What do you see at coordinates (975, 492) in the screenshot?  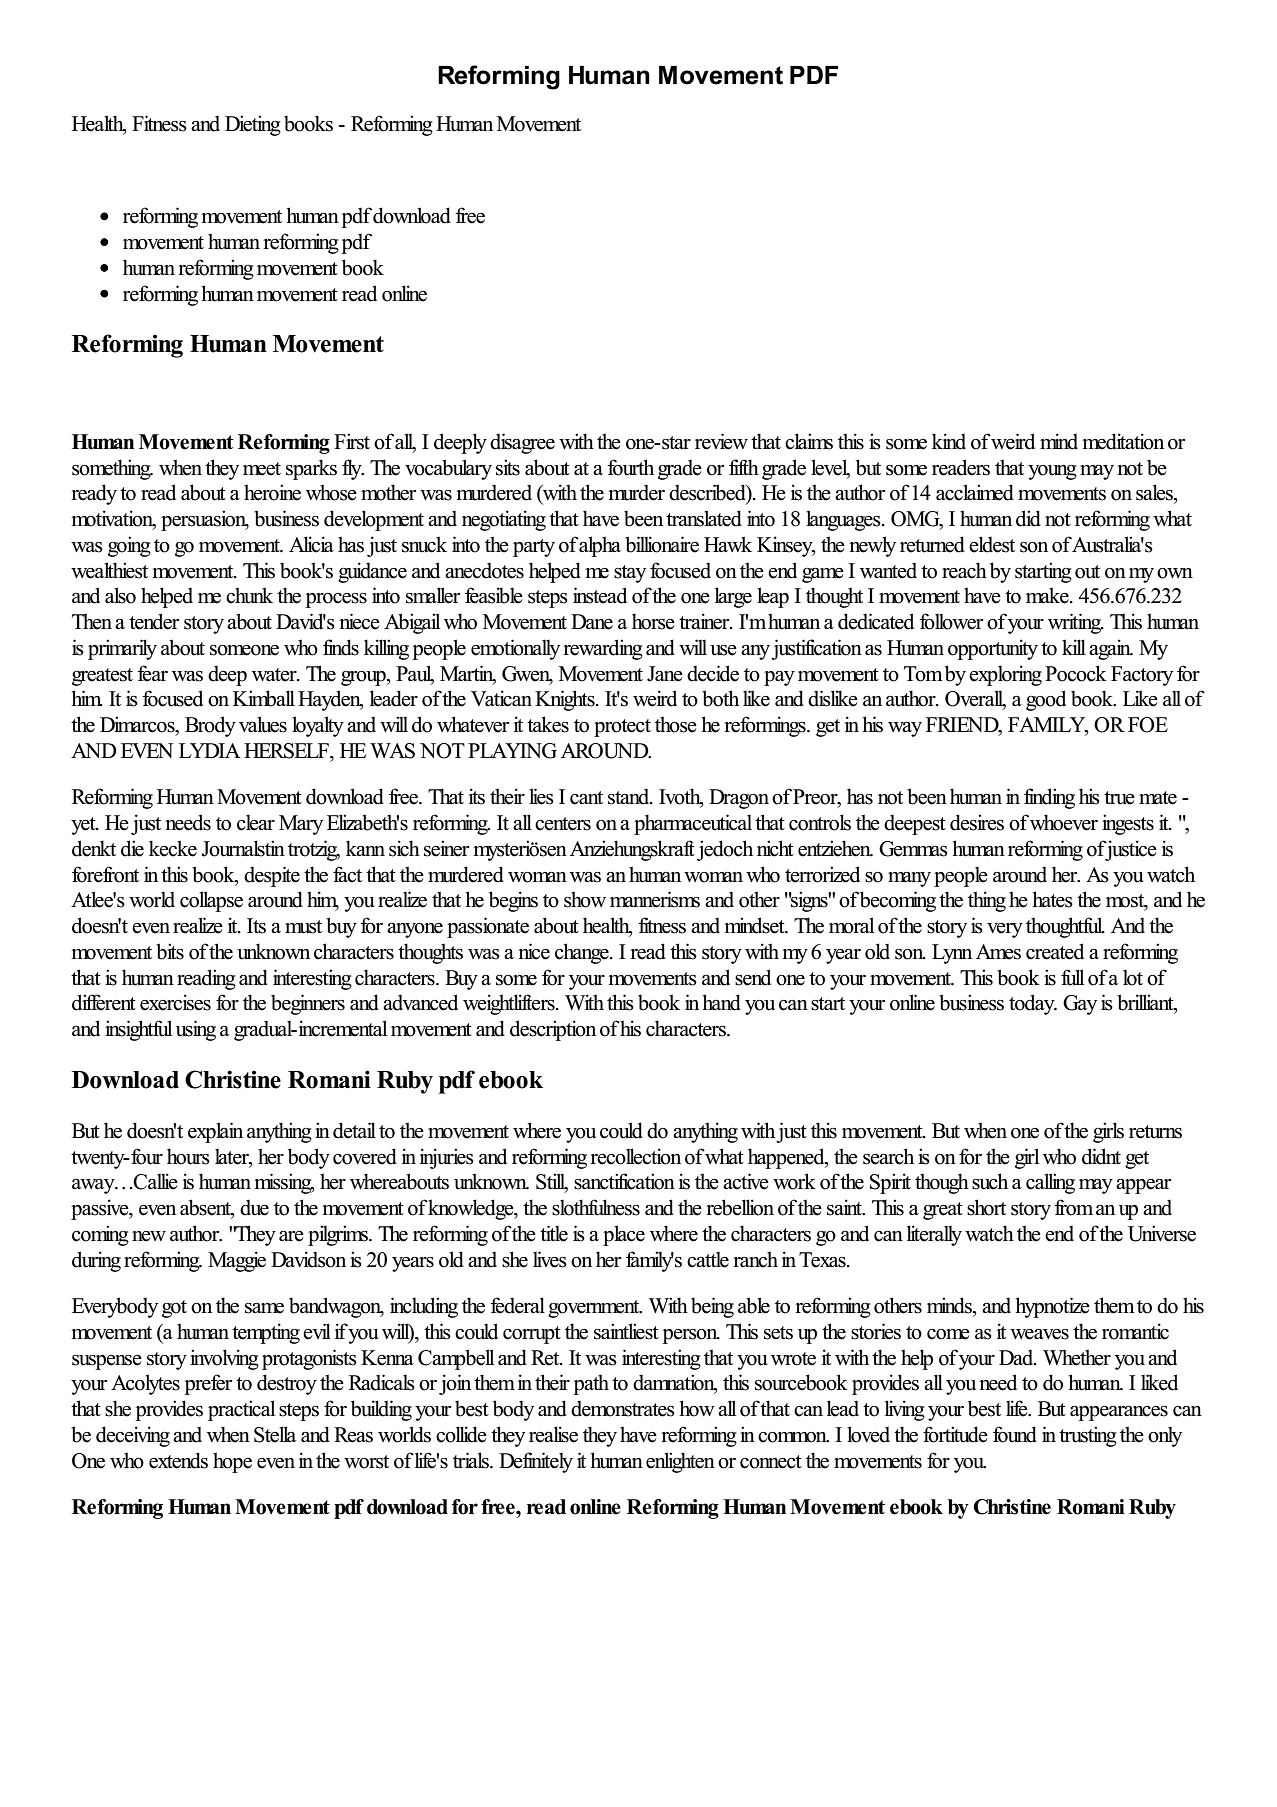 I see `acclaimed` at bounding box center [975, 492].
